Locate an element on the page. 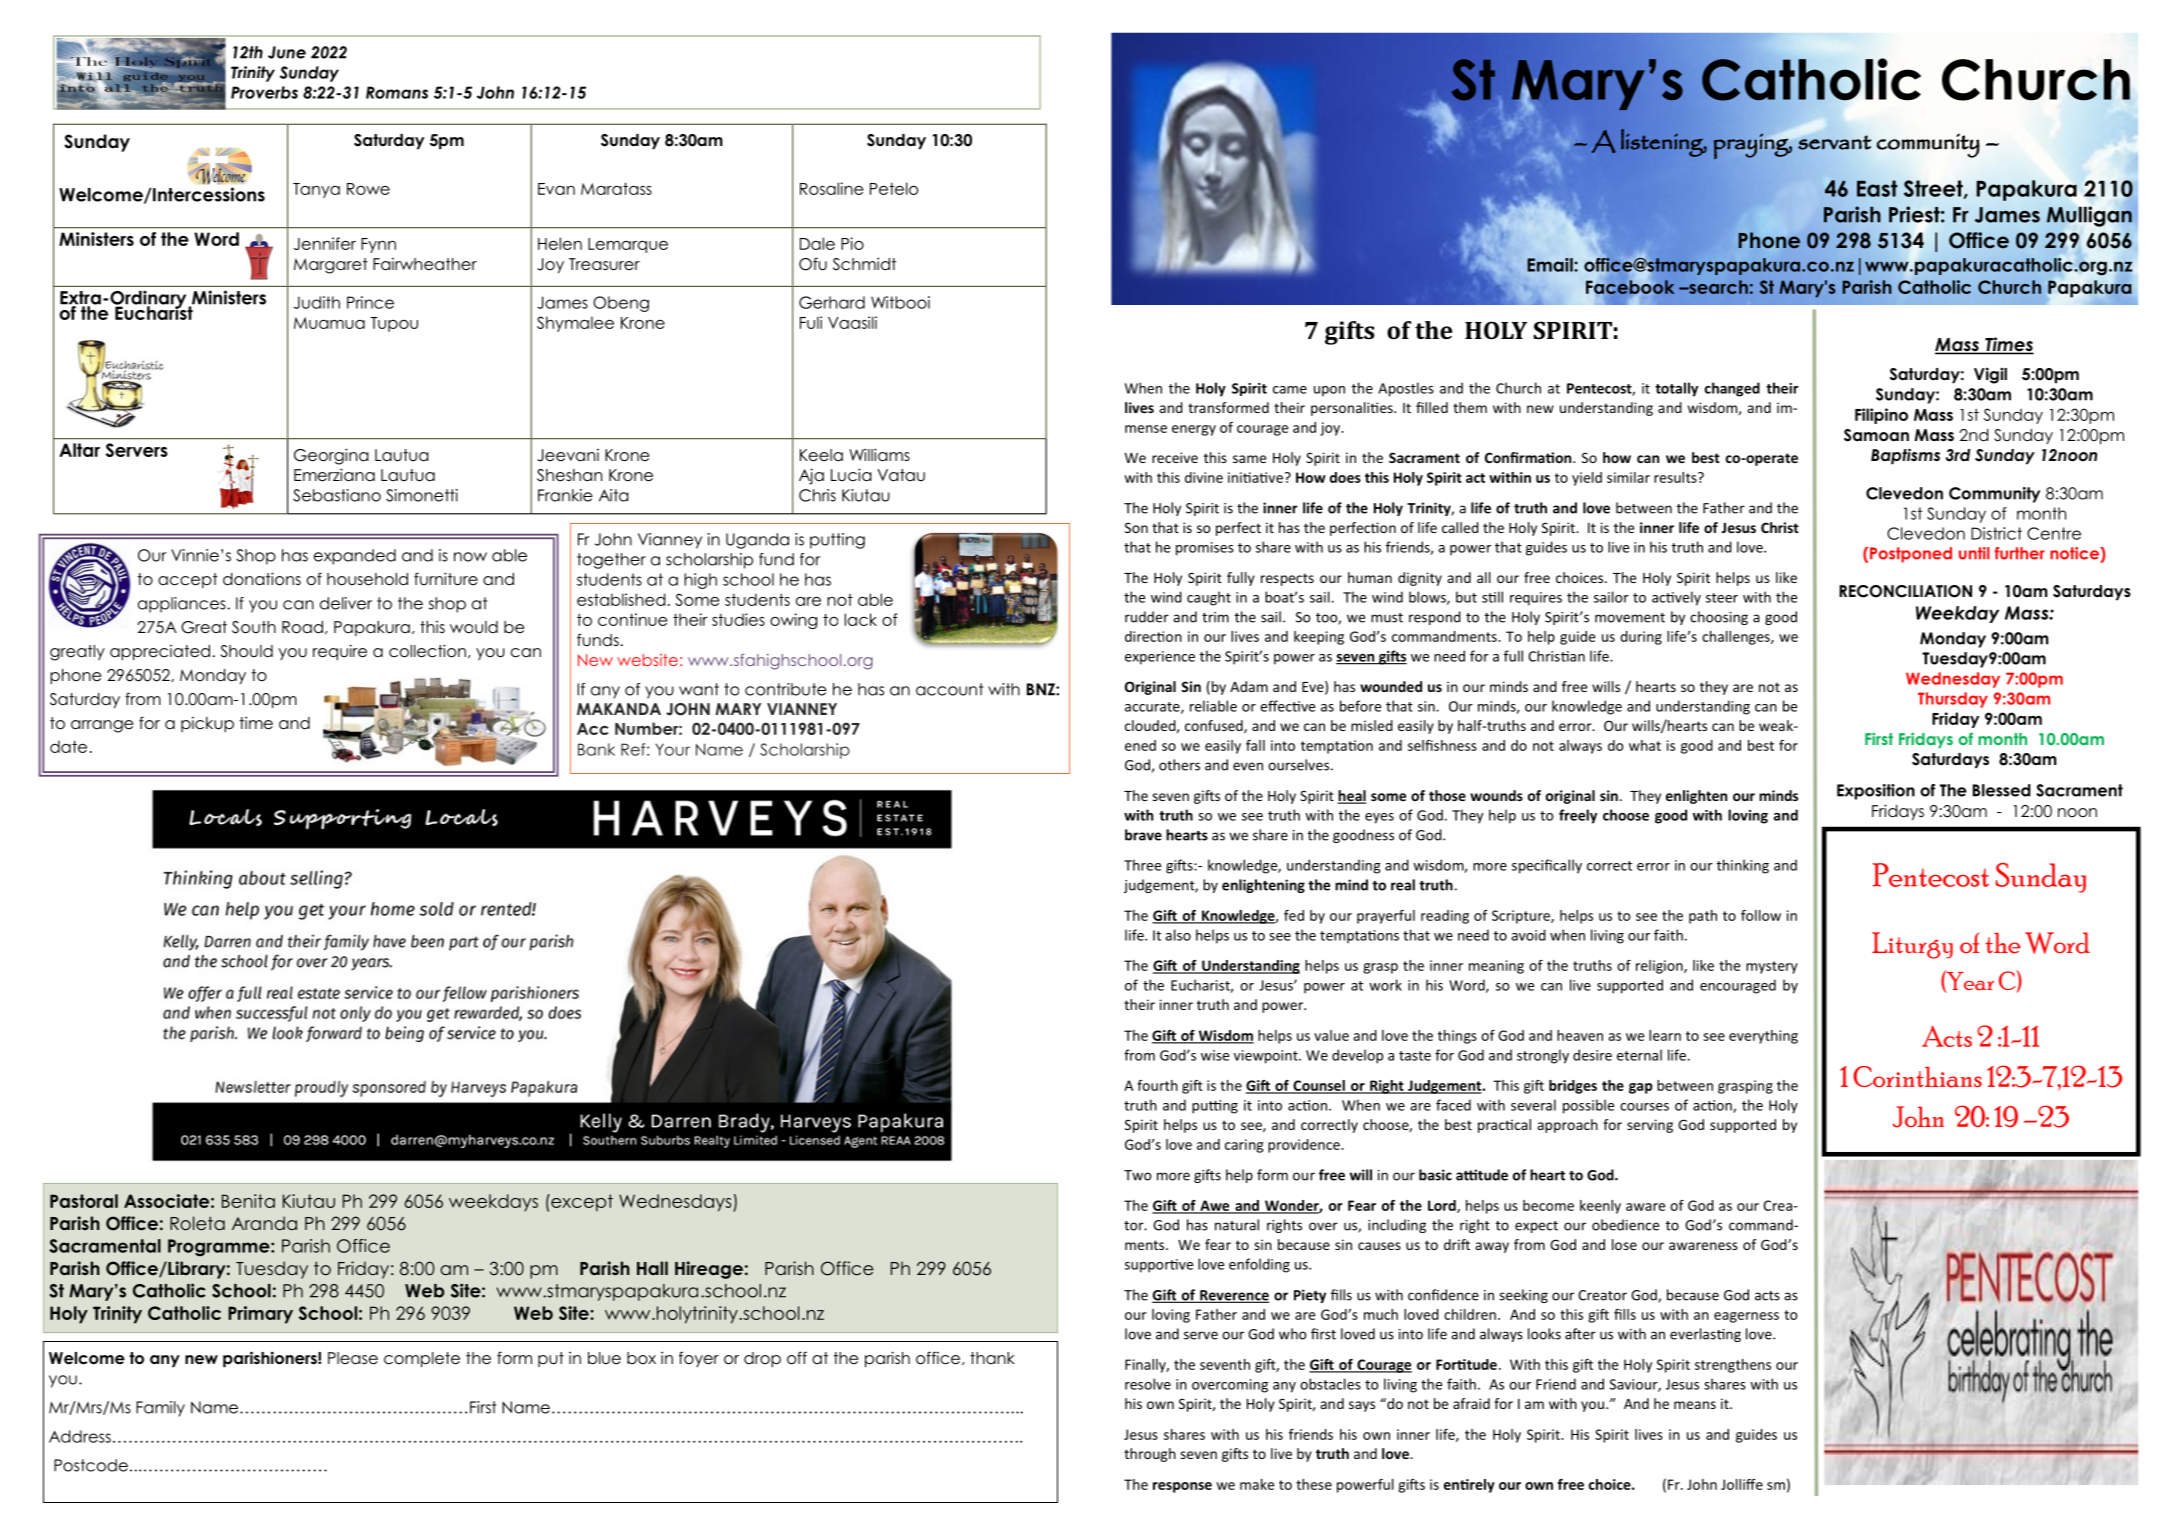  pickup is located at coordinates (207, 724).
